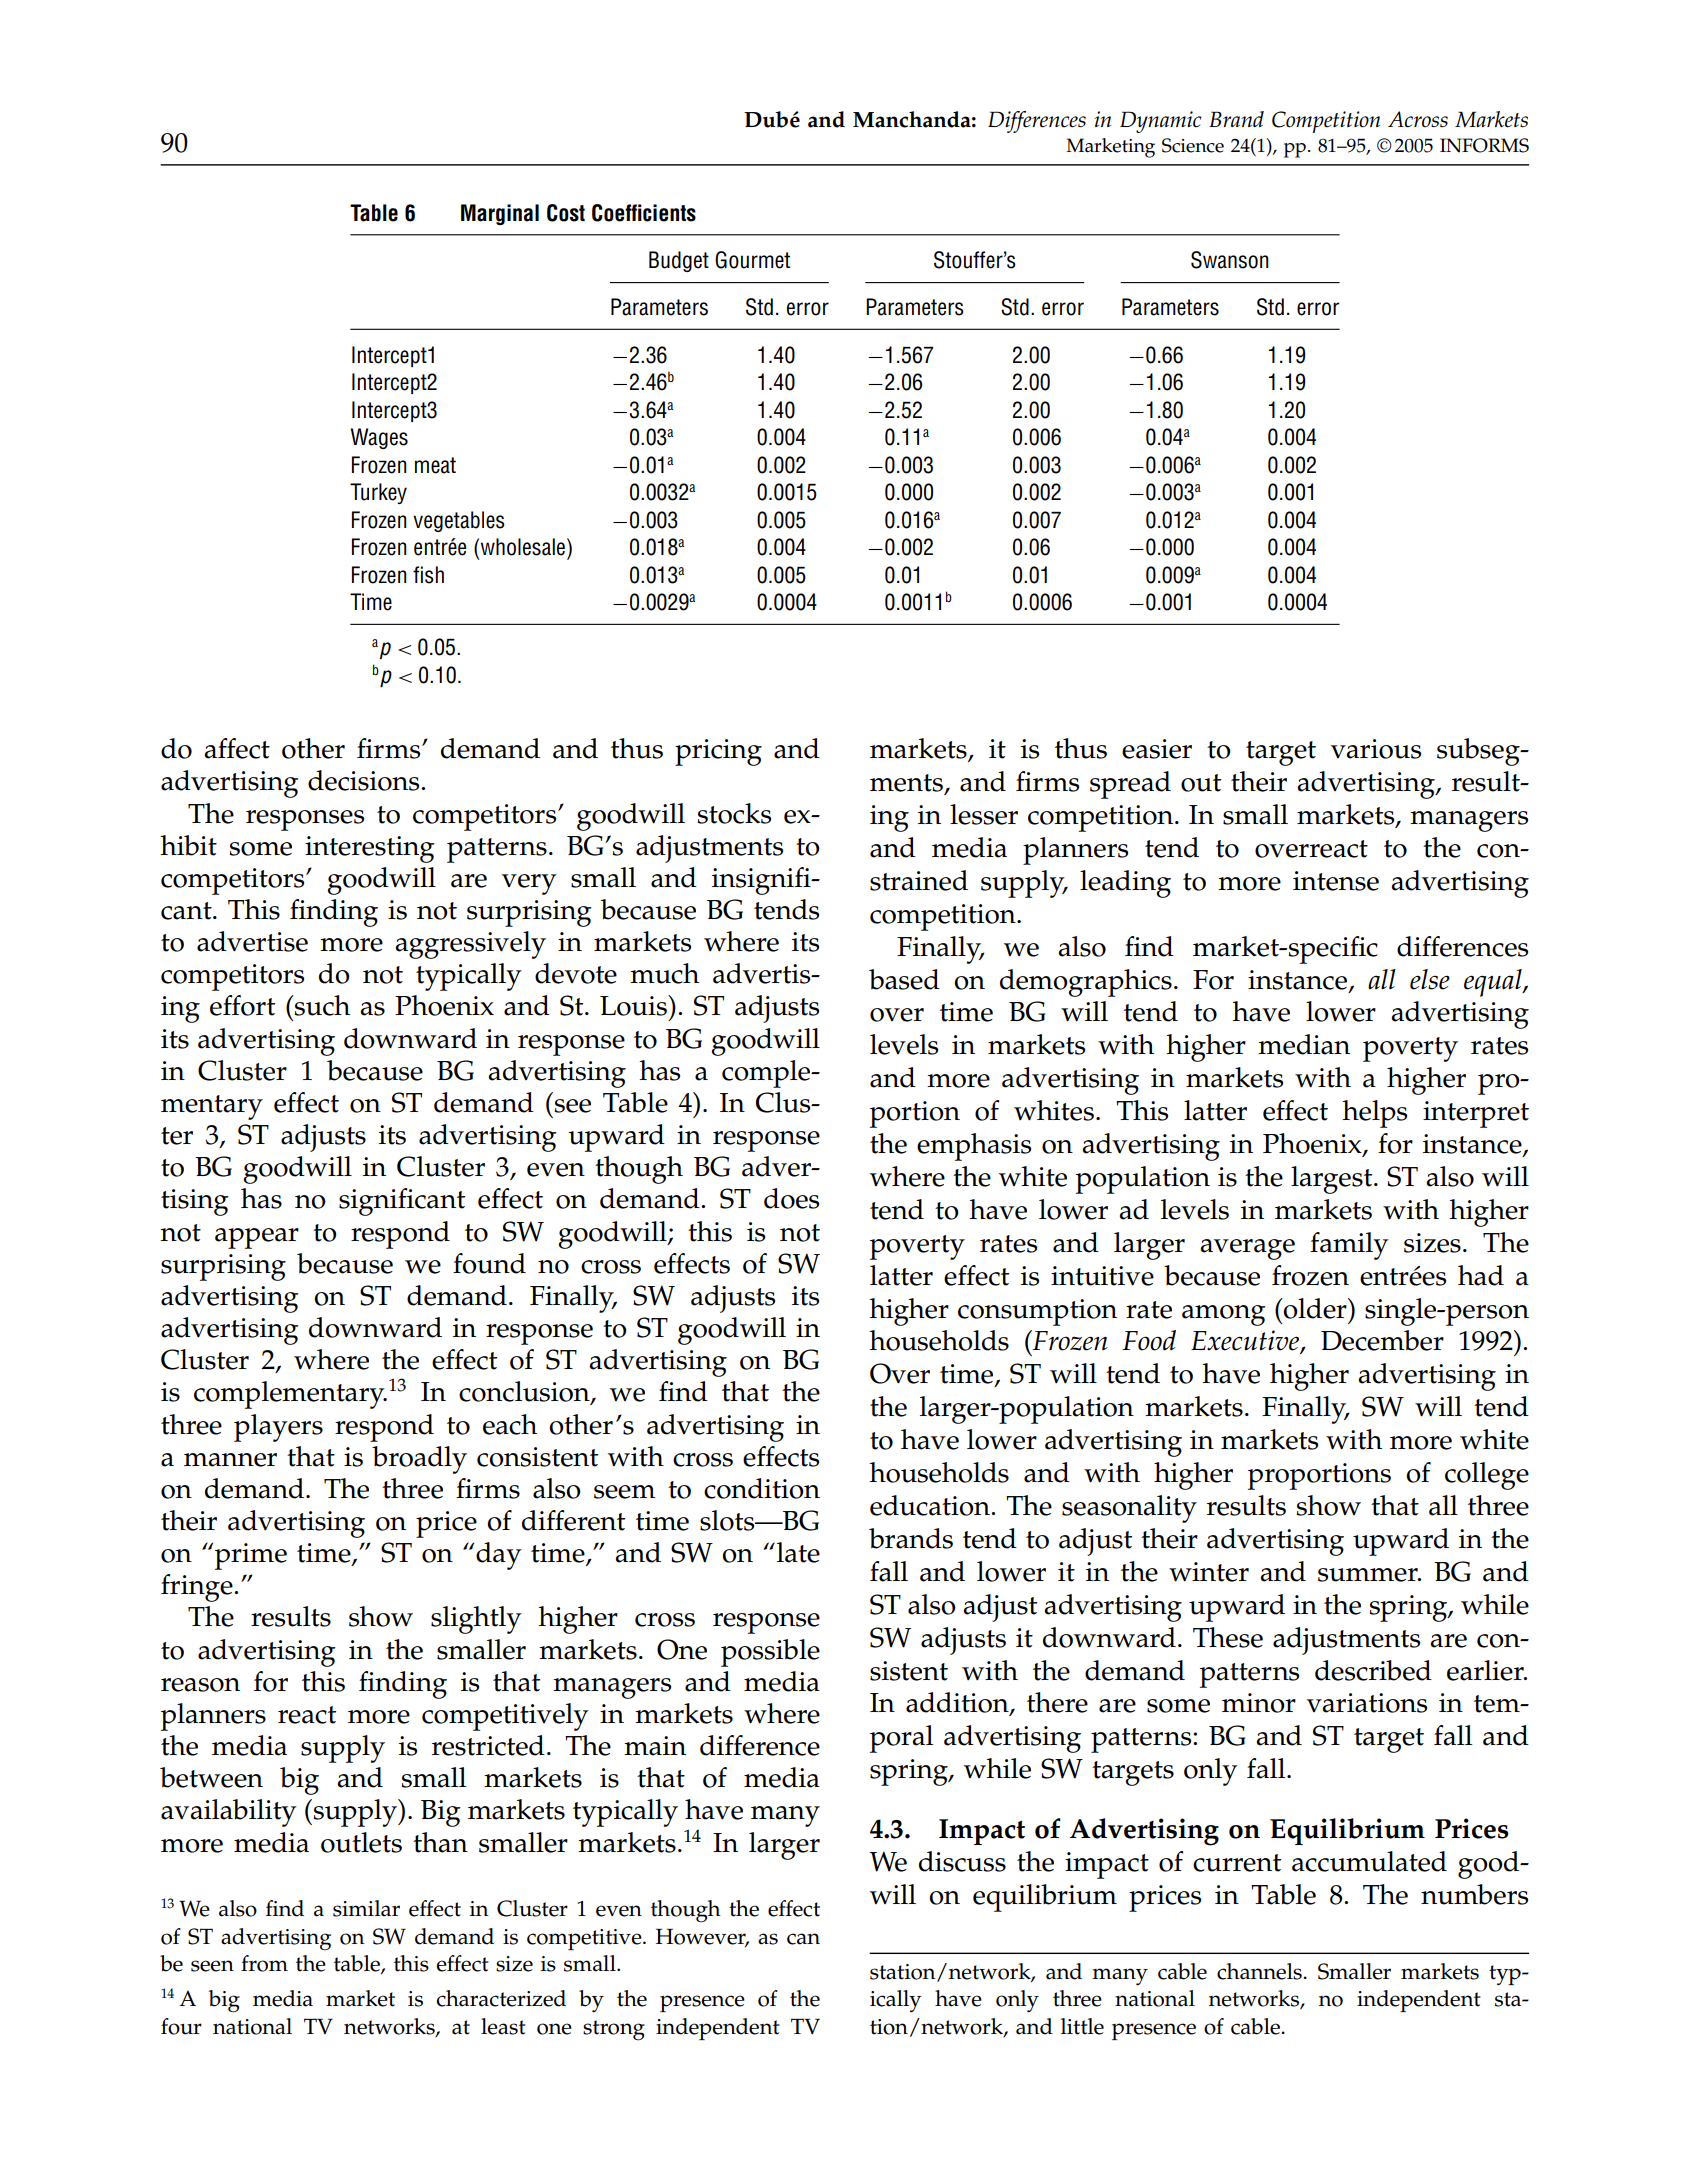  What do you see at coordinates (251, 1556) in the document?
I see `prime` at bounding box center [251, 1556].
